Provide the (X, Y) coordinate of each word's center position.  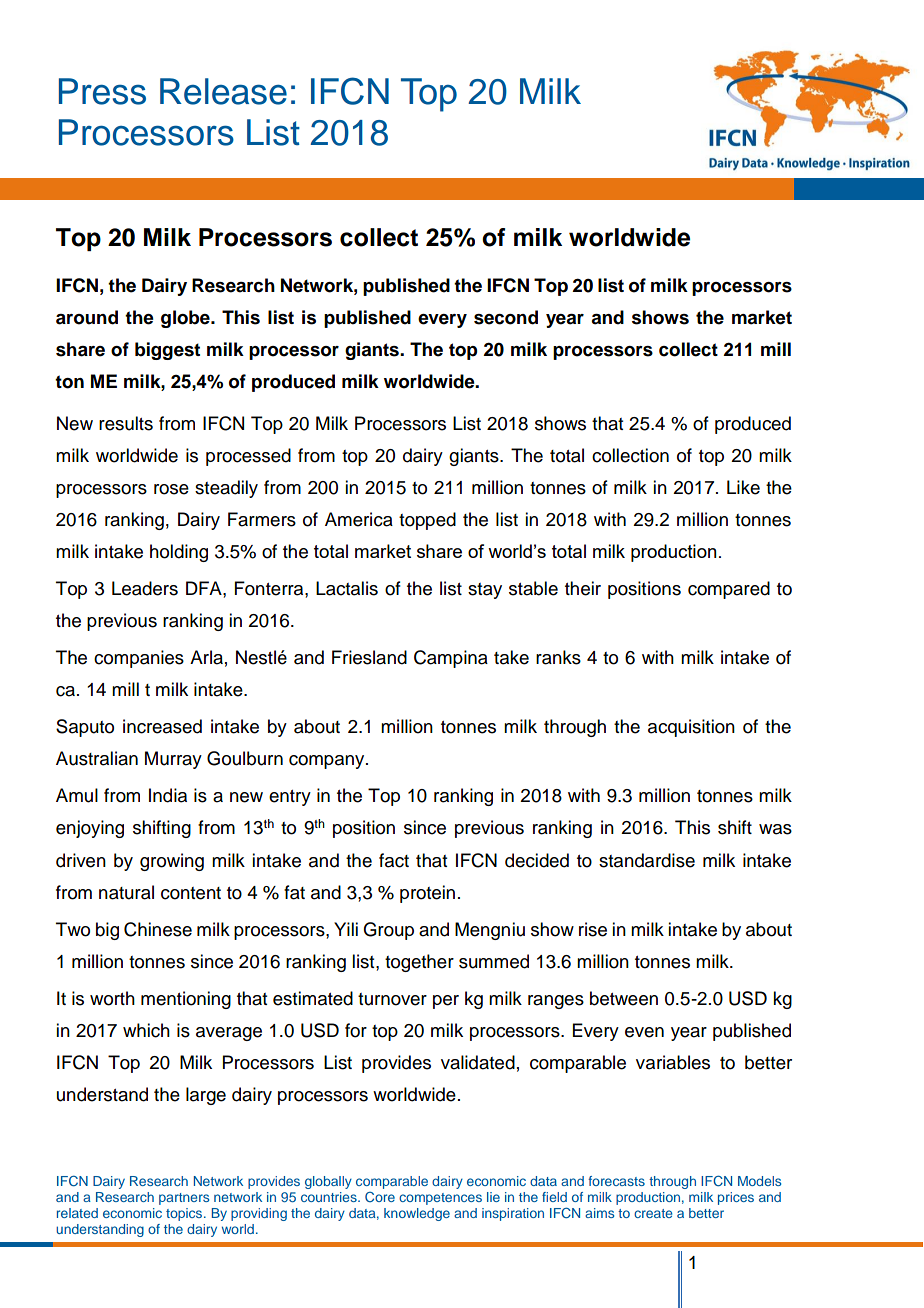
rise (593, 929)
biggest (167, 351)
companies (139, 659)
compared (729, 590)
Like (743, 487)
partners (184, 1199)
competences (440, 1199)
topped (427, 521)
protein (427, 894)
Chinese (158, 929)
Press (102, 91)
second (506, 317)
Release (223, 91)
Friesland (369, 657)
